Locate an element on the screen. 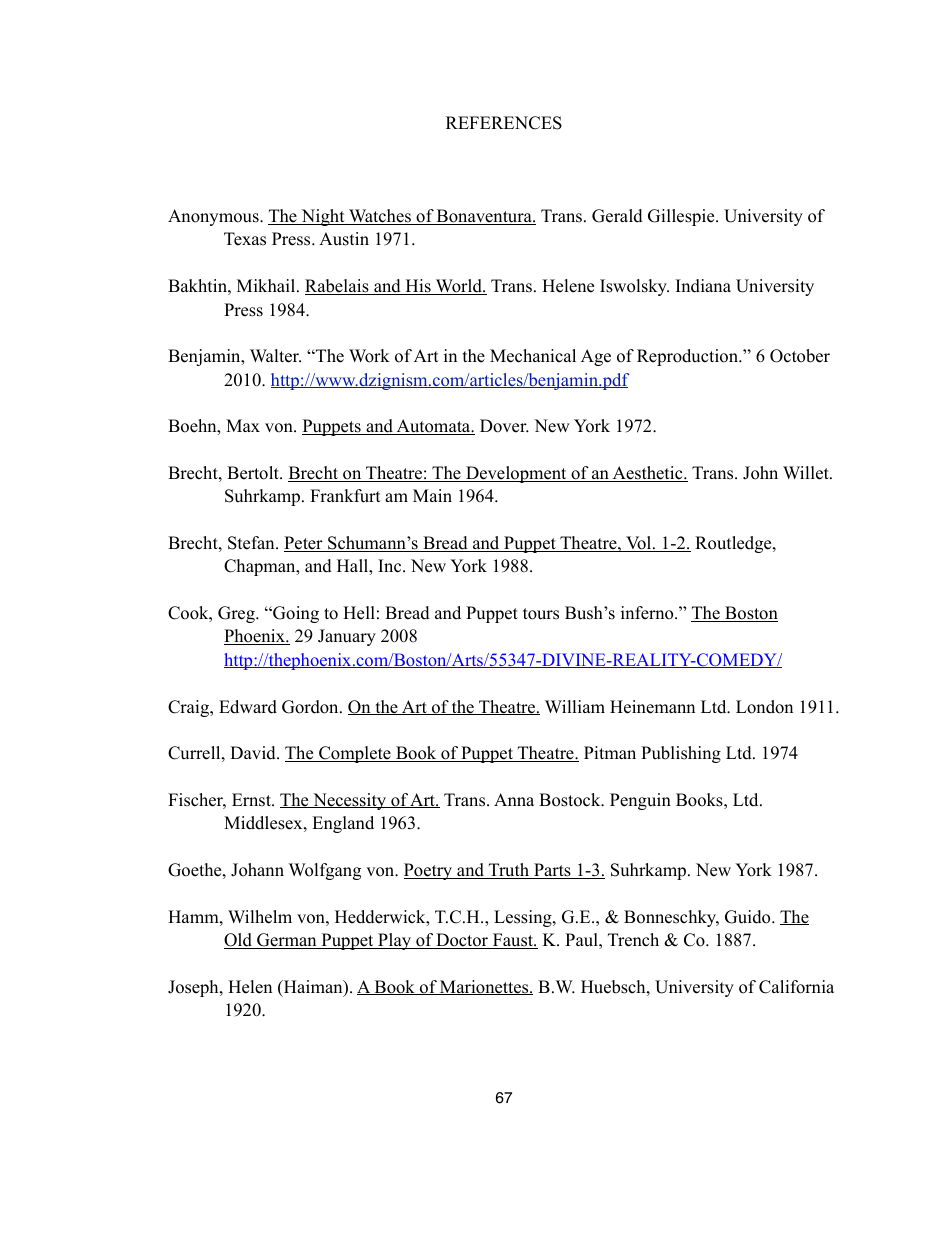  tours is located at coordinates (541, 614).
